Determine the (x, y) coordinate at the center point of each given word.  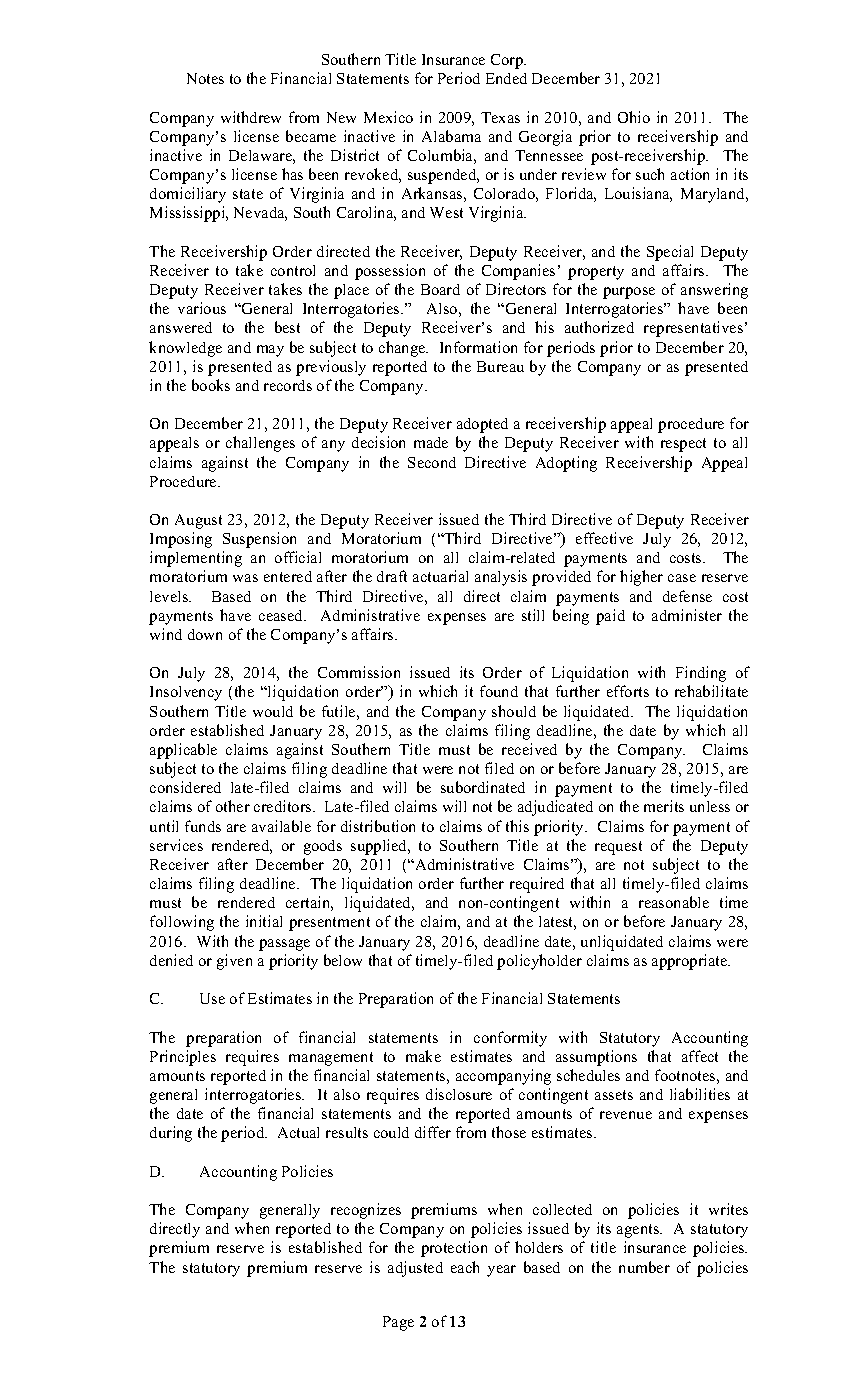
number (644, 1267)
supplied (380, 847)
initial (264, 921)
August (198, 521)
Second (432, 462)
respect (683, 445)
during (171, 1134)
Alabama (451, 136)
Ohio (634, 117)
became (311, 136)
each (465, 1267)
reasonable (674, 902)
